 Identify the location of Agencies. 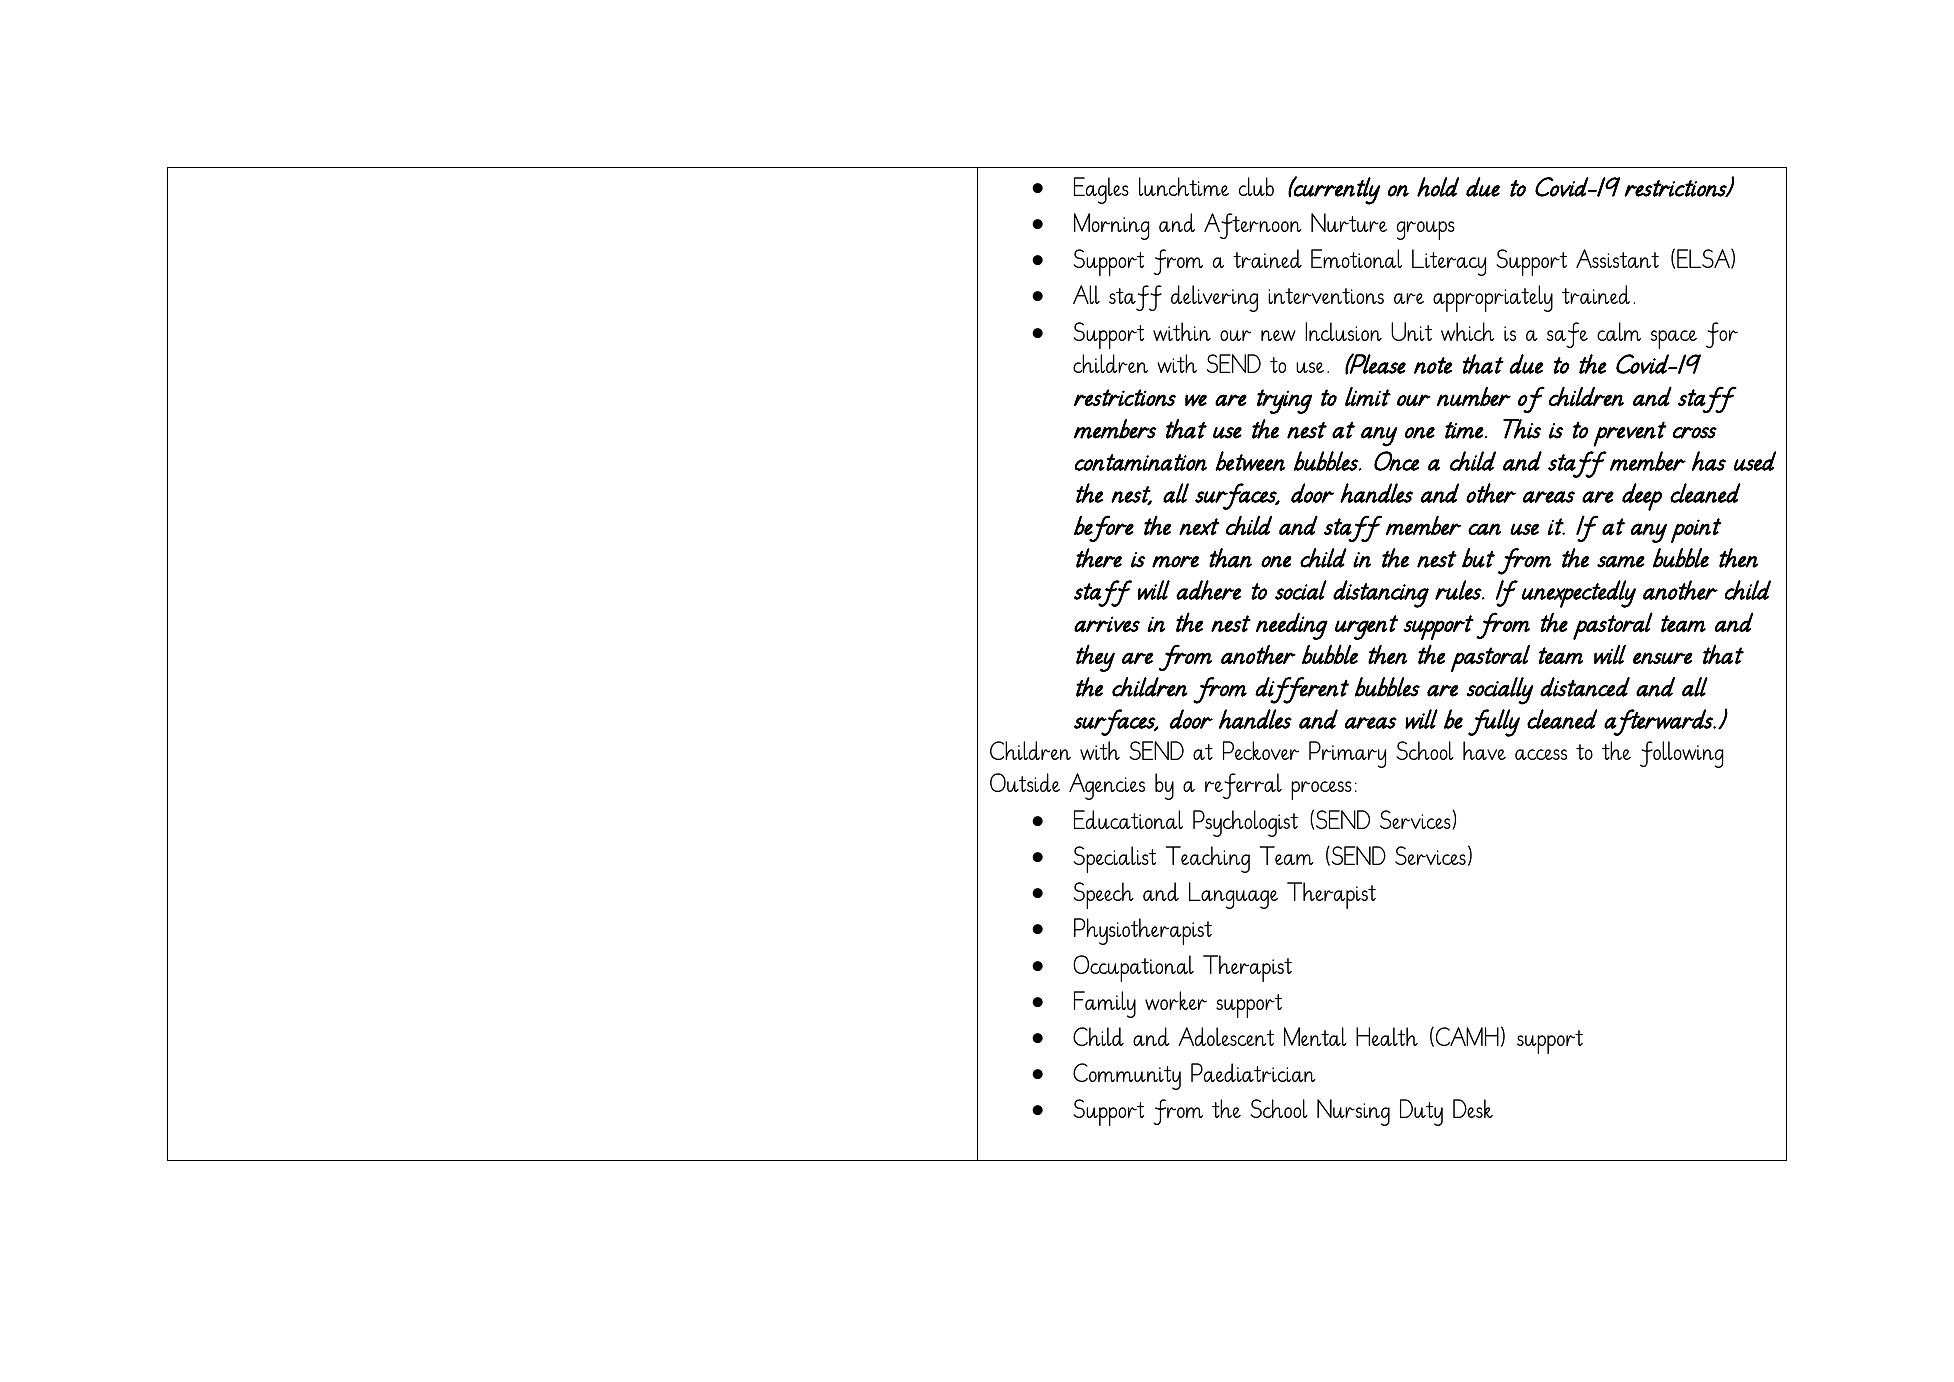
(1107, 786).
